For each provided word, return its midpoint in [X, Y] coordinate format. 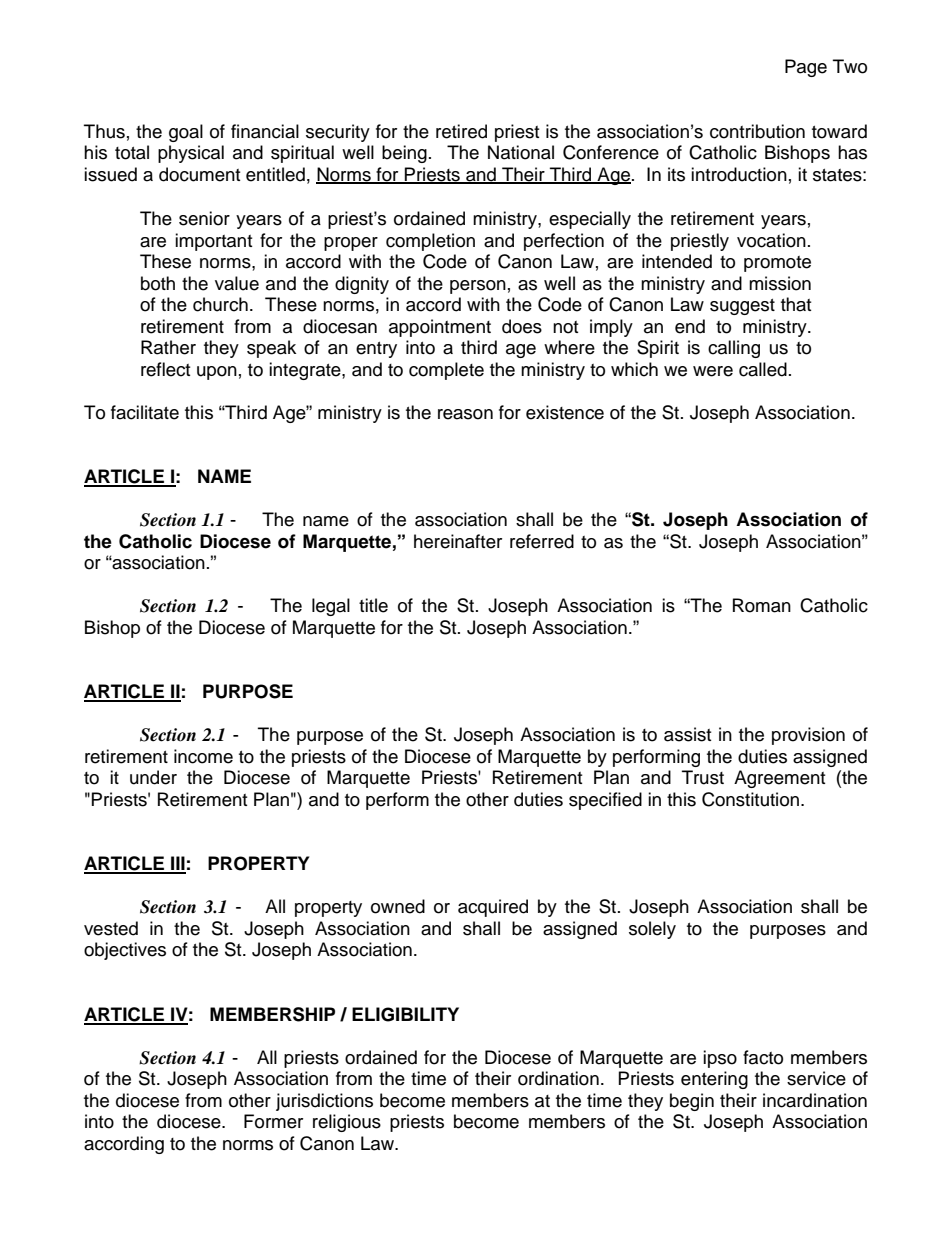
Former [273, 1121]
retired [461, 131]
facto [763, 1057]
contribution [757, 131]
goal [186, 133]
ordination [558, 1078]
